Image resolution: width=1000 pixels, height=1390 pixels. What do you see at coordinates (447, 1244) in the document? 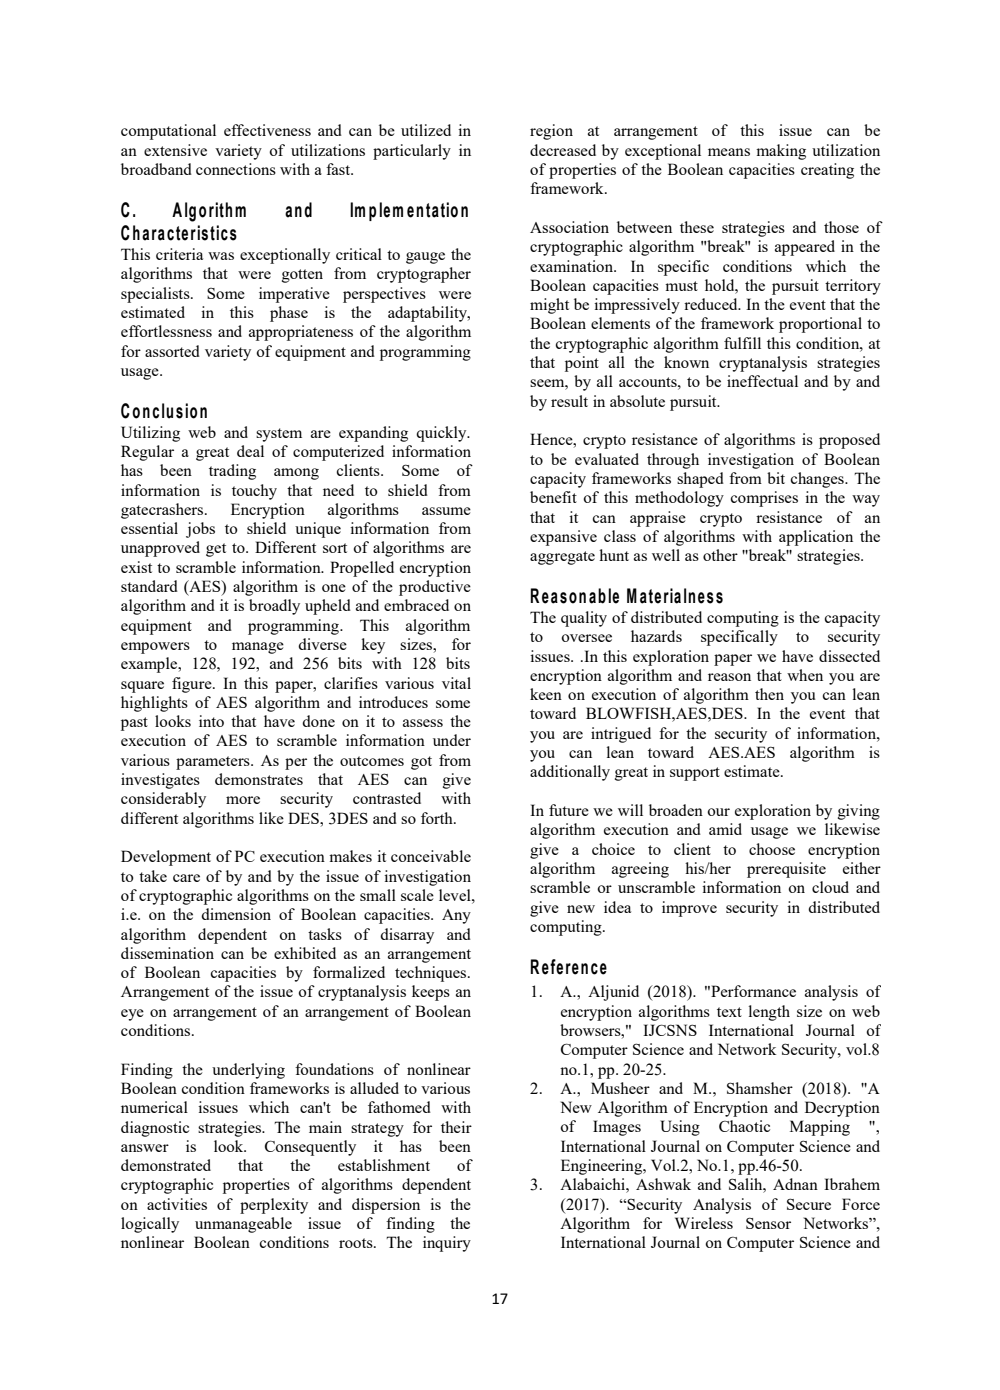
I see `inquiry` at bounding box center [447, 1244].
